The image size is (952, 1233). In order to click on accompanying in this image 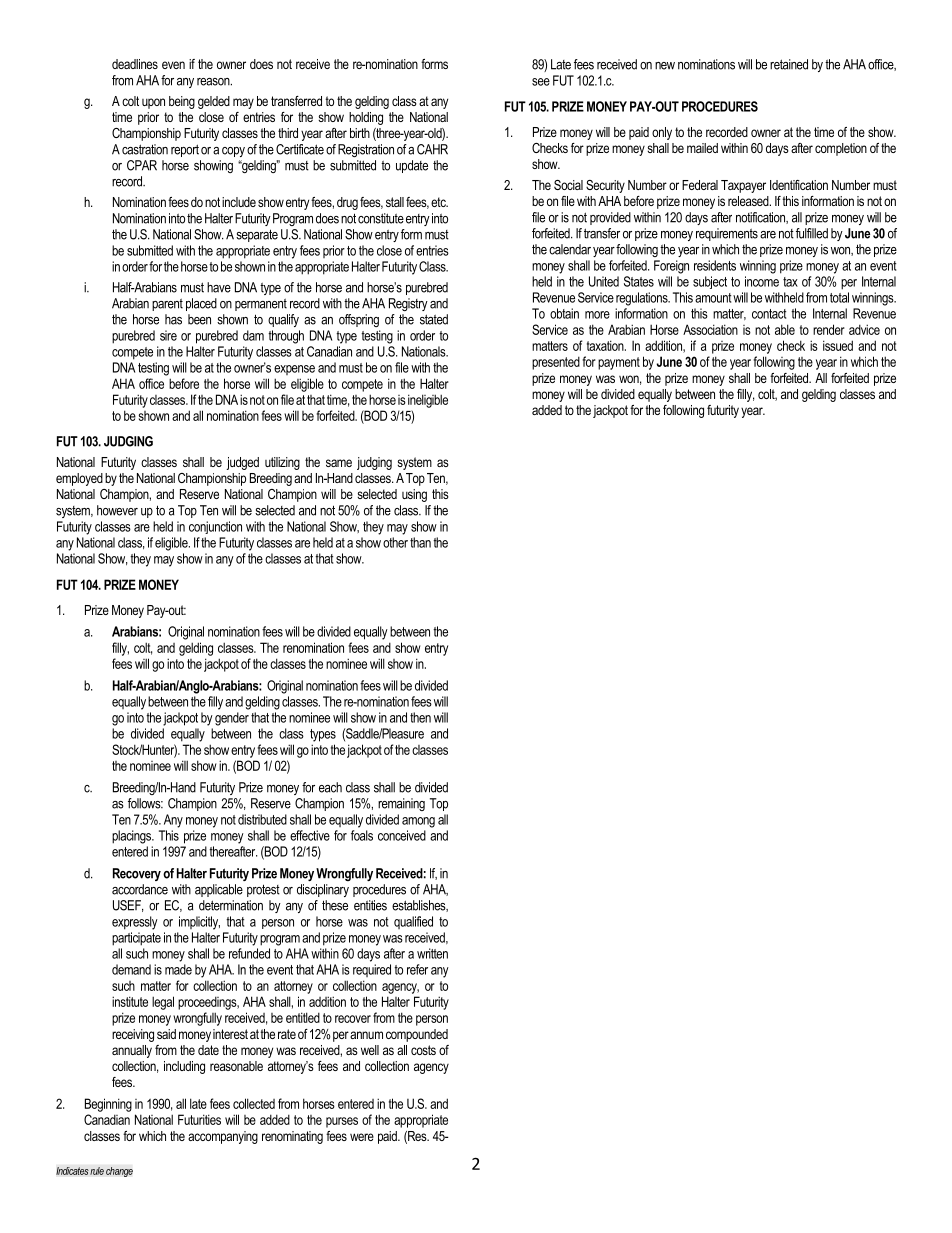, I will do `click(223, 1137)`.
